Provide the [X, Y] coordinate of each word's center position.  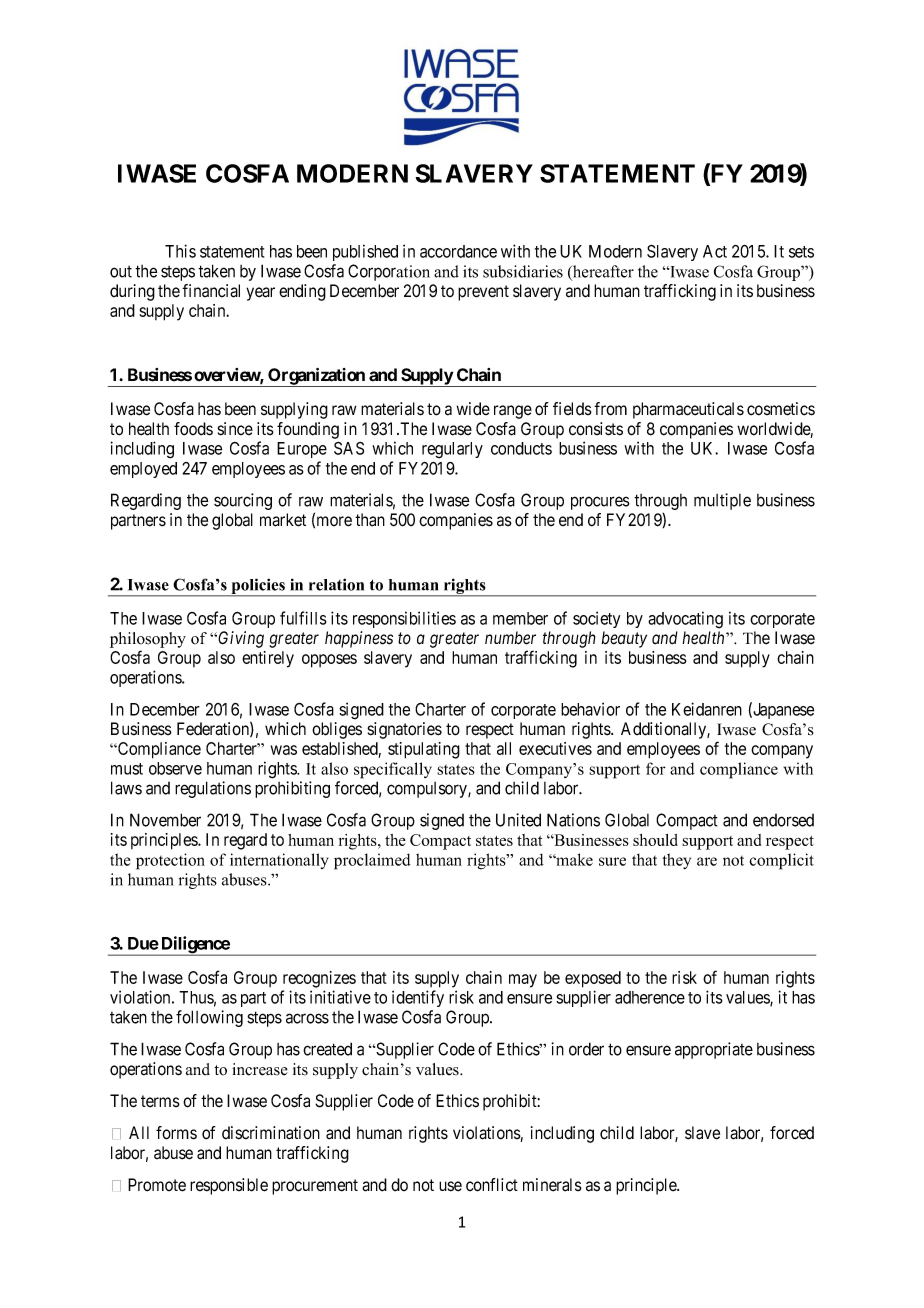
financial [211, 291]
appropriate [714, 1050]
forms [176, 1133]
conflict [492, 1185]
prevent [483, 293]
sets [801, 252]
